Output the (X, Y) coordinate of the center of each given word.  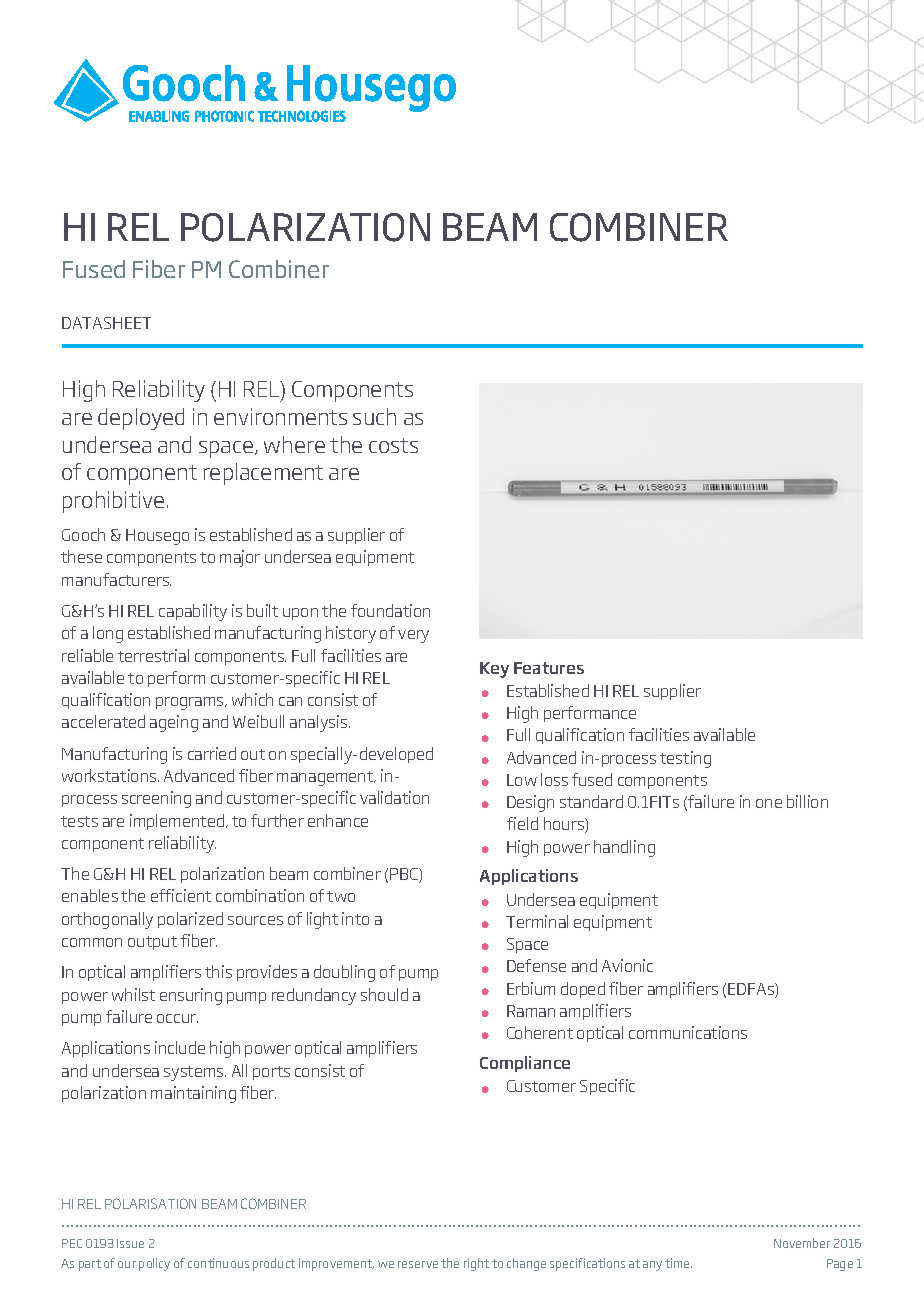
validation (394, 797)
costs (393, 445)
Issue (130, 1243)
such (374, 416)
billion (807, 801)
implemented (178, 822)
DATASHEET (106, 323)
